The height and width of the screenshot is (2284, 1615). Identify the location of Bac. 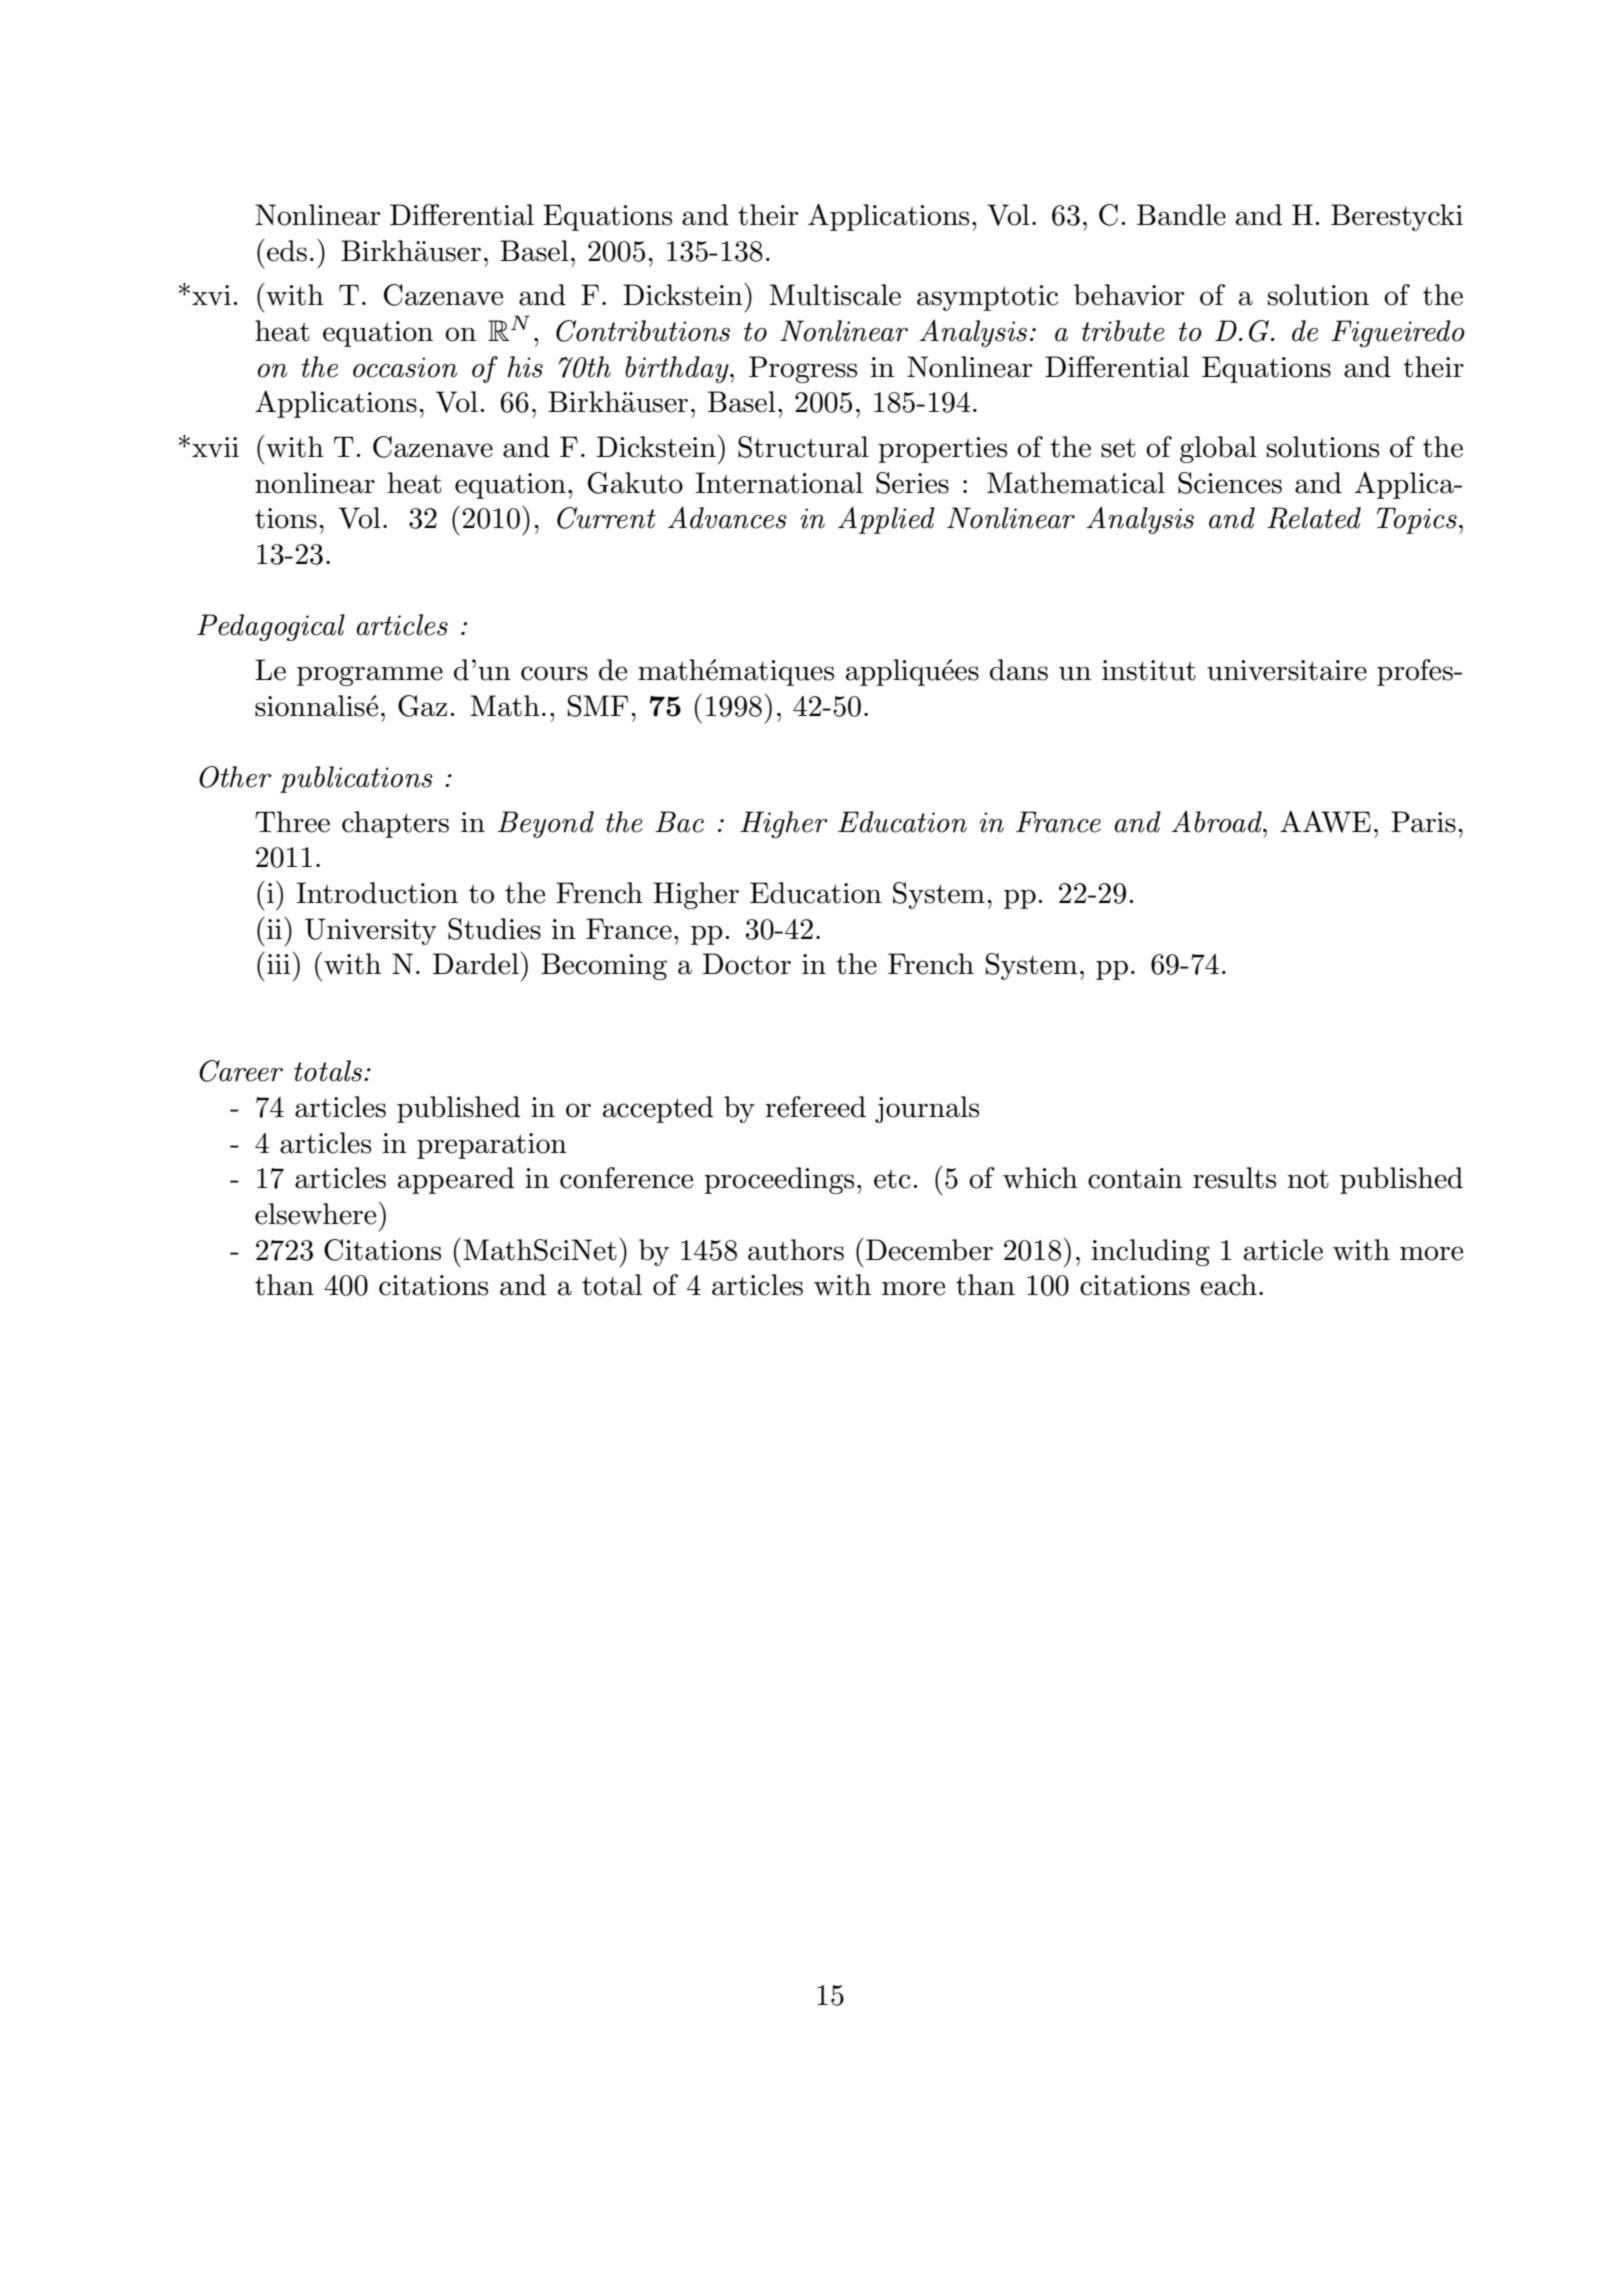
(679, 822).
